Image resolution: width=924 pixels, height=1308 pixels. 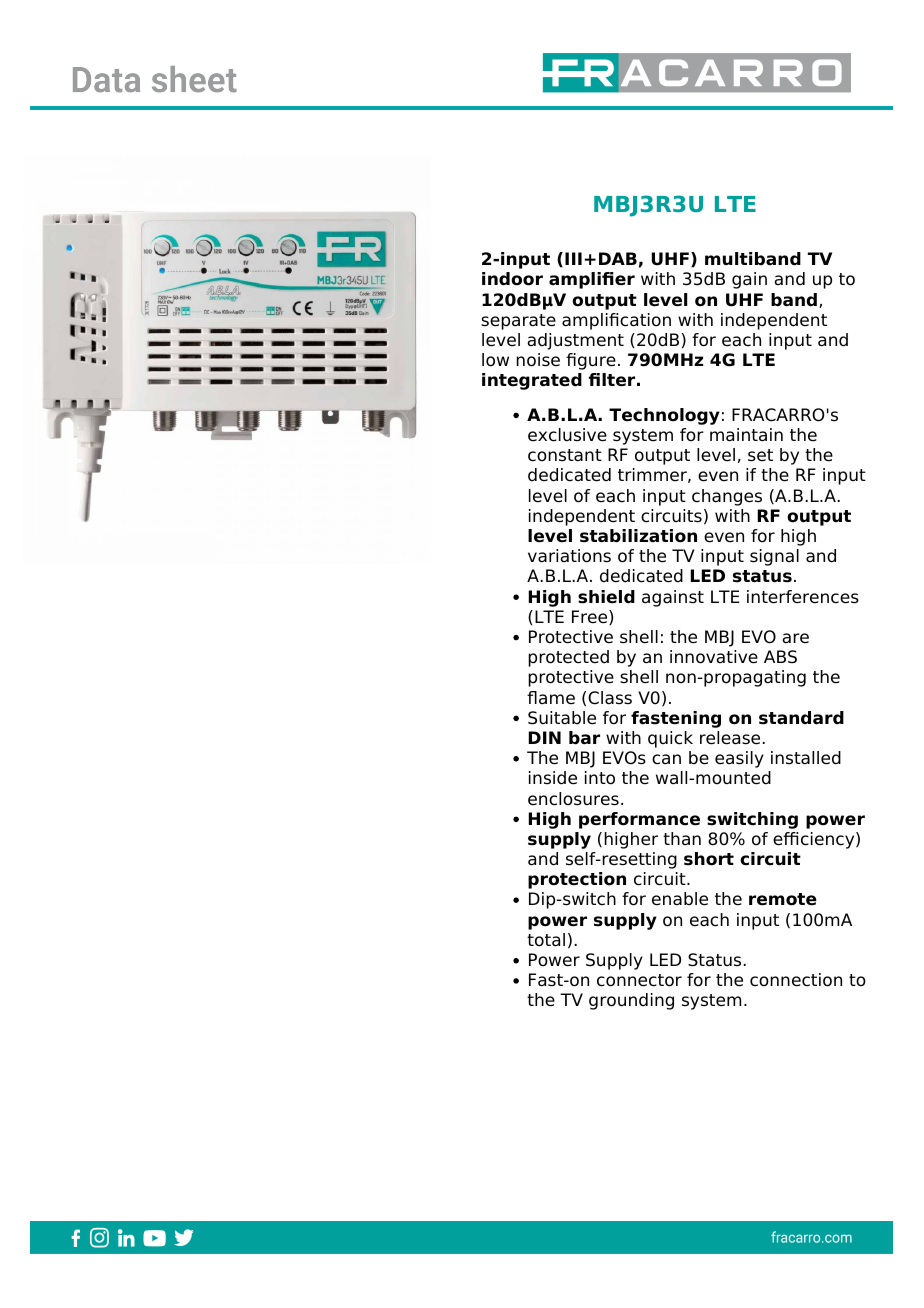 I want to click on inside, so click(x=553, y=778).
